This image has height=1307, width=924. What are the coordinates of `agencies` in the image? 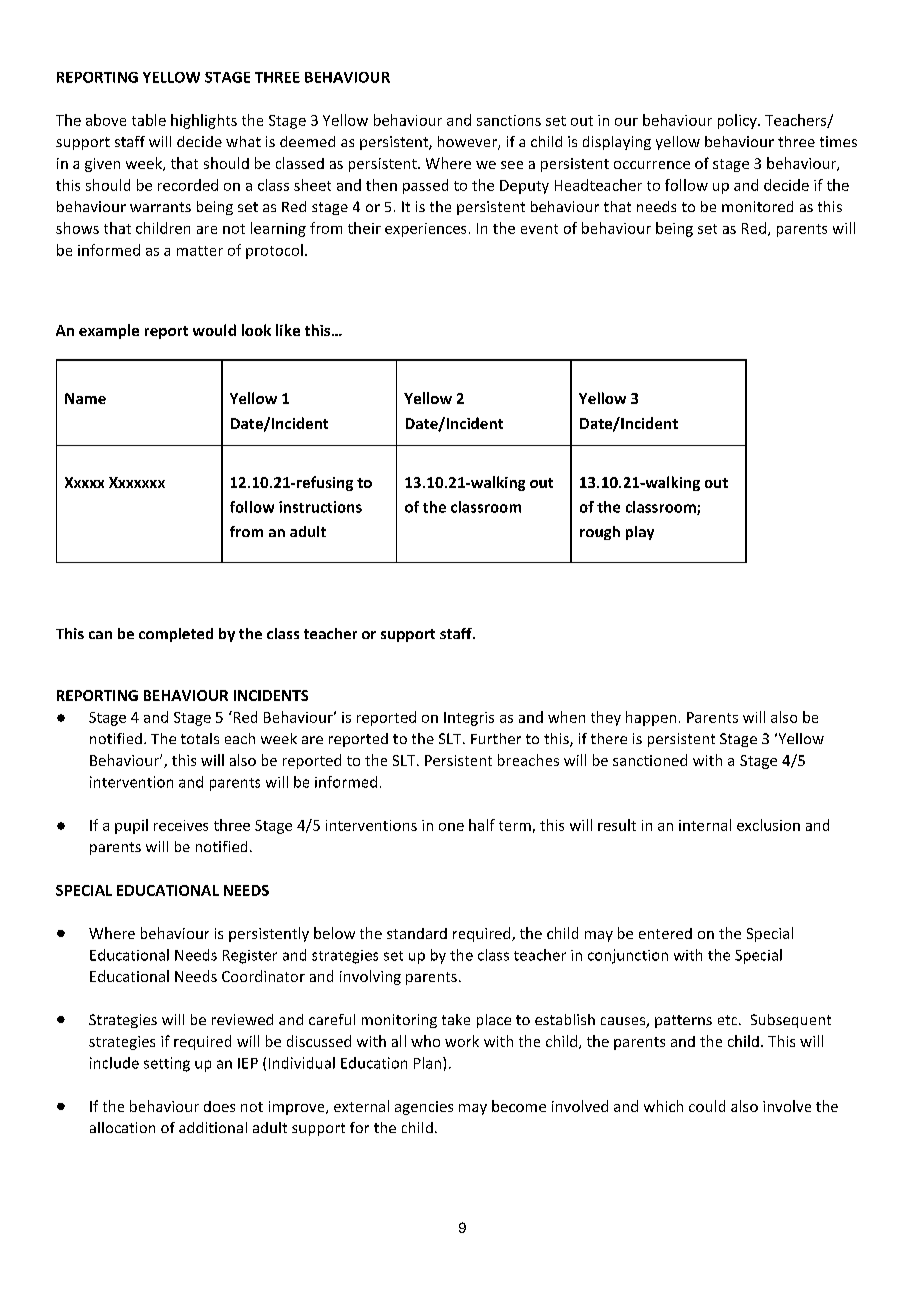 It's located at (424, 1108).
